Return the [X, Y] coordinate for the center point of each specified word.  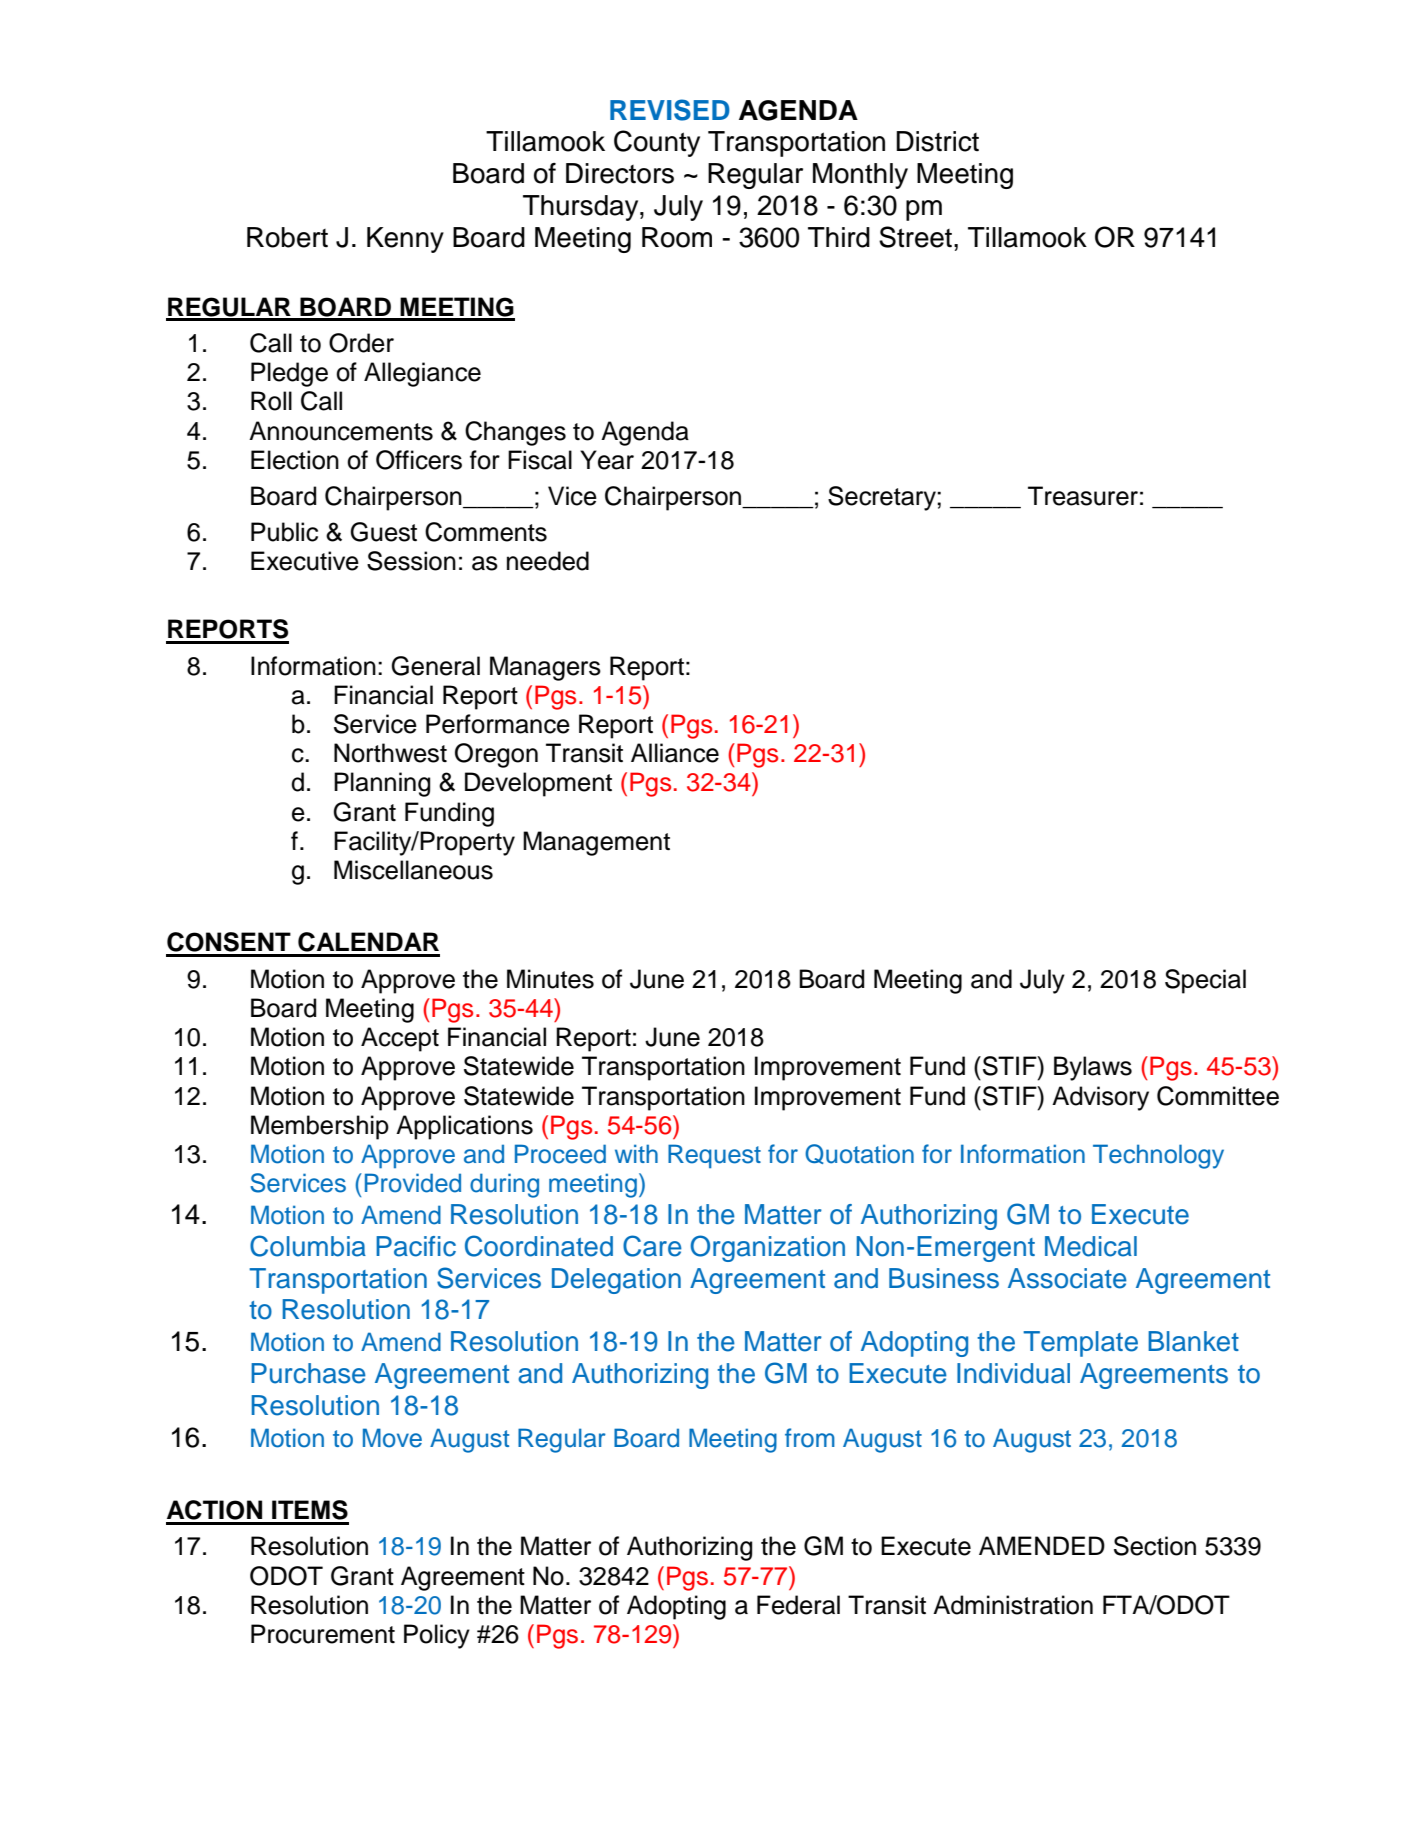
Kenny [405, 240]
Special [1205, 981]
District [937, 141]
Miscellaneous [413, 870]
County [657, 143]
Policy [437, 1636]
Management [596, 843]
